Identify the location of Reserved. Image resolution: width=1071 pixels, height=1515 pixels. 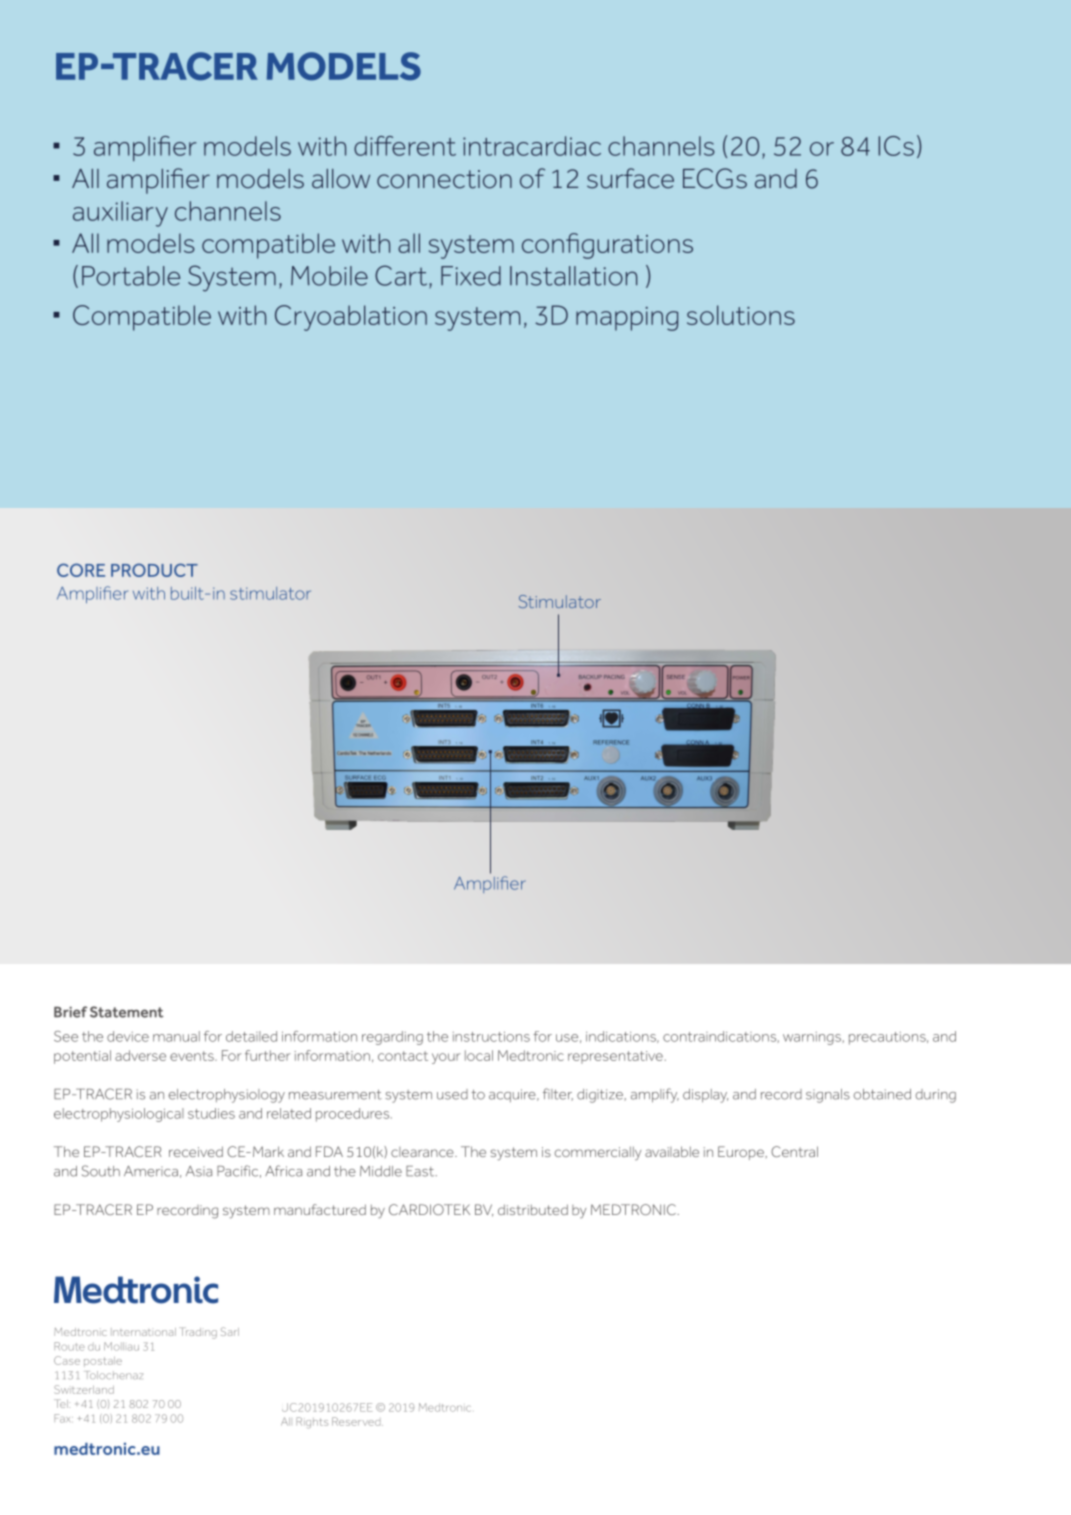
(357, 1421).
